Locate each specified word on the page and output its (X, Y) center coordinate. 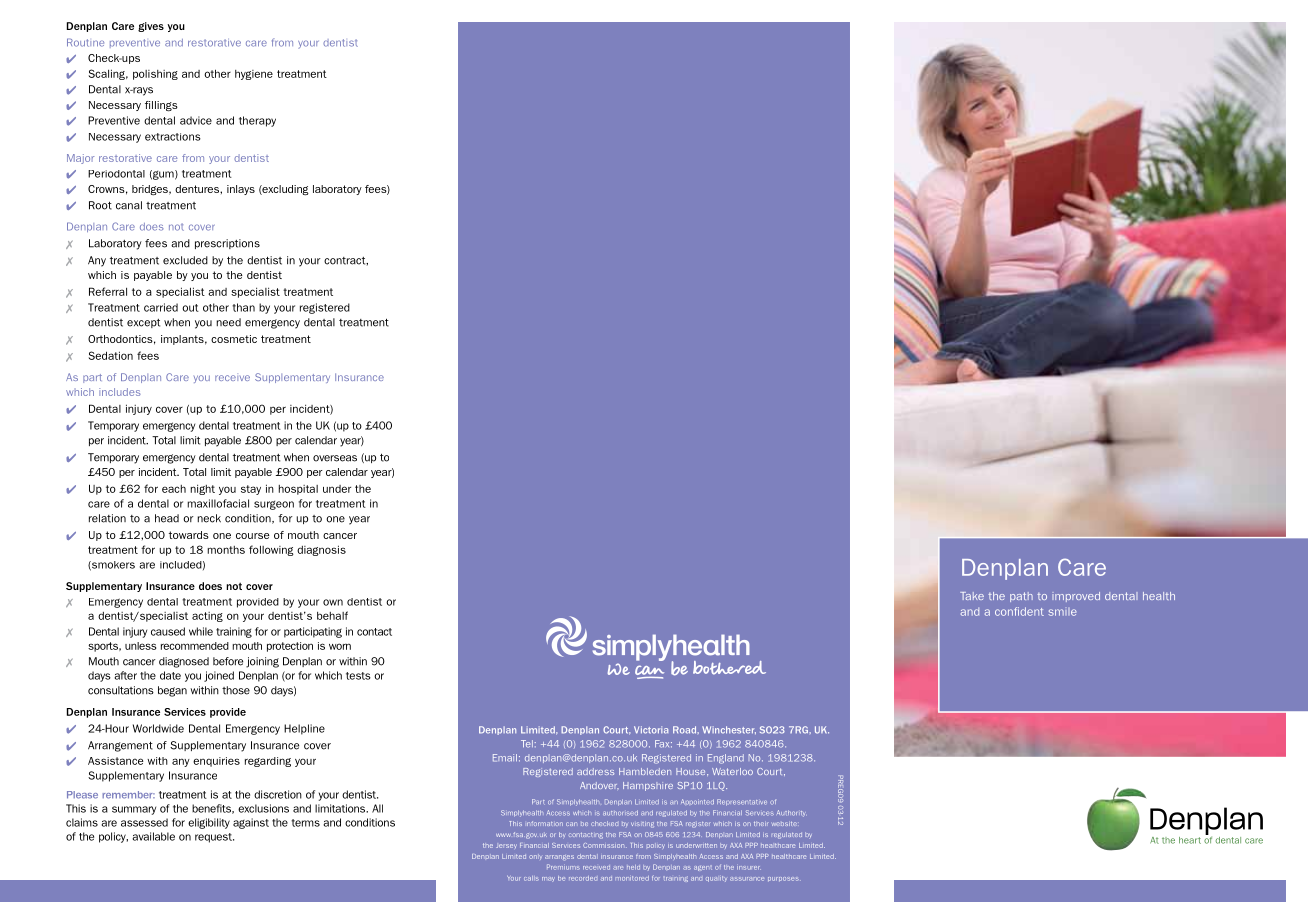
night (202, 489)
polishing (155, 75)
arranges (559, 857)
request (214, 838)
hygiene (254, 75)
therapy (257, 121)
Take (972, 596)
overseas (335, 458)
